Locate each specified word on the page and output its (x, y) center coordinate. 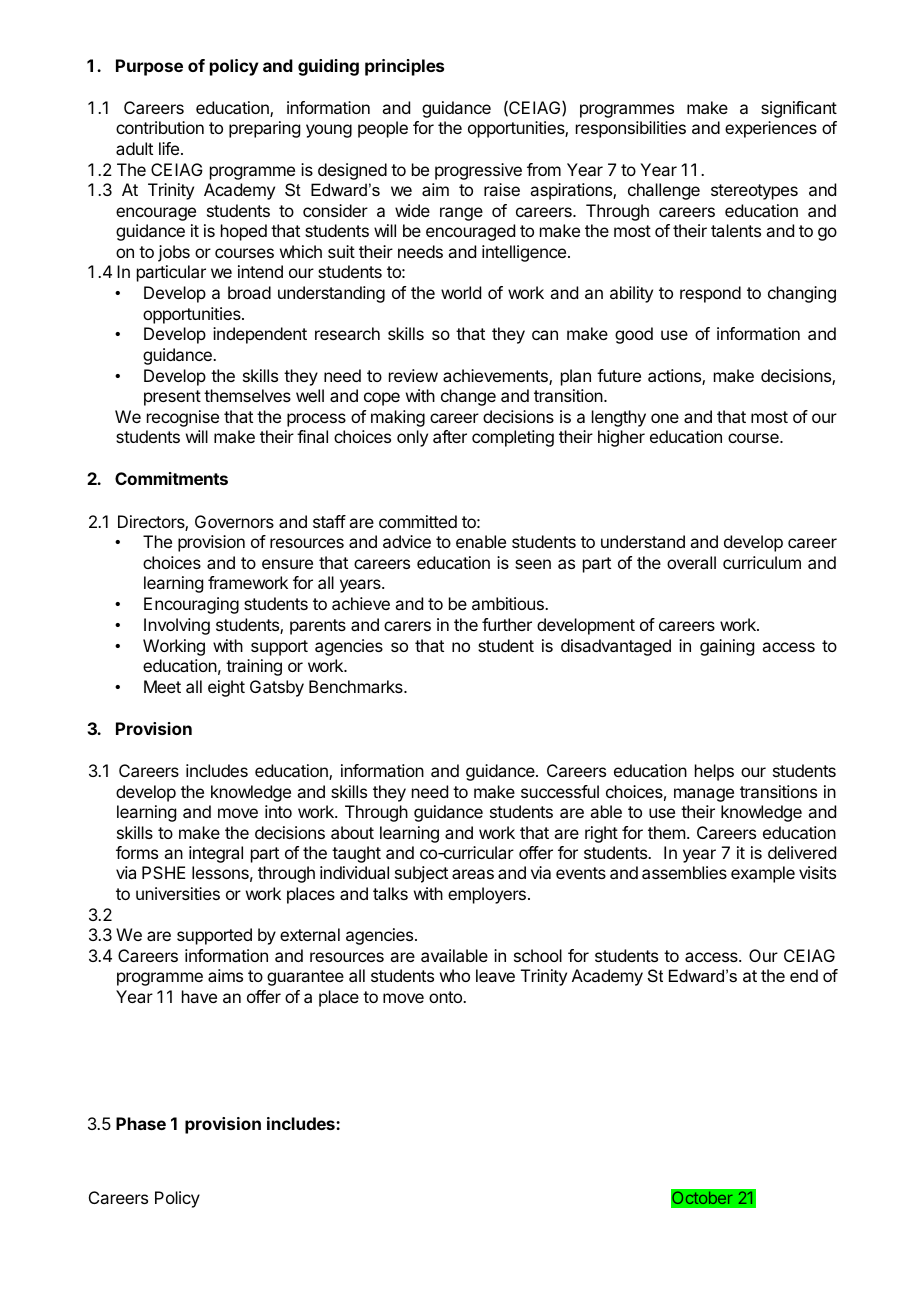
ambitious (509, 603)
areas (473, 874)
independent (260, 335)
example (763, 874)
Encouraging (191, 605)
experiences (771, 129)
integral (216, 854)
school (538, 955)
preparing (264, 129)
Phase (141, 1123)
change (468, 397)
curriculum (762, 562)
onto (446, 997)
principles (404, 67)
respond (710, 294)
